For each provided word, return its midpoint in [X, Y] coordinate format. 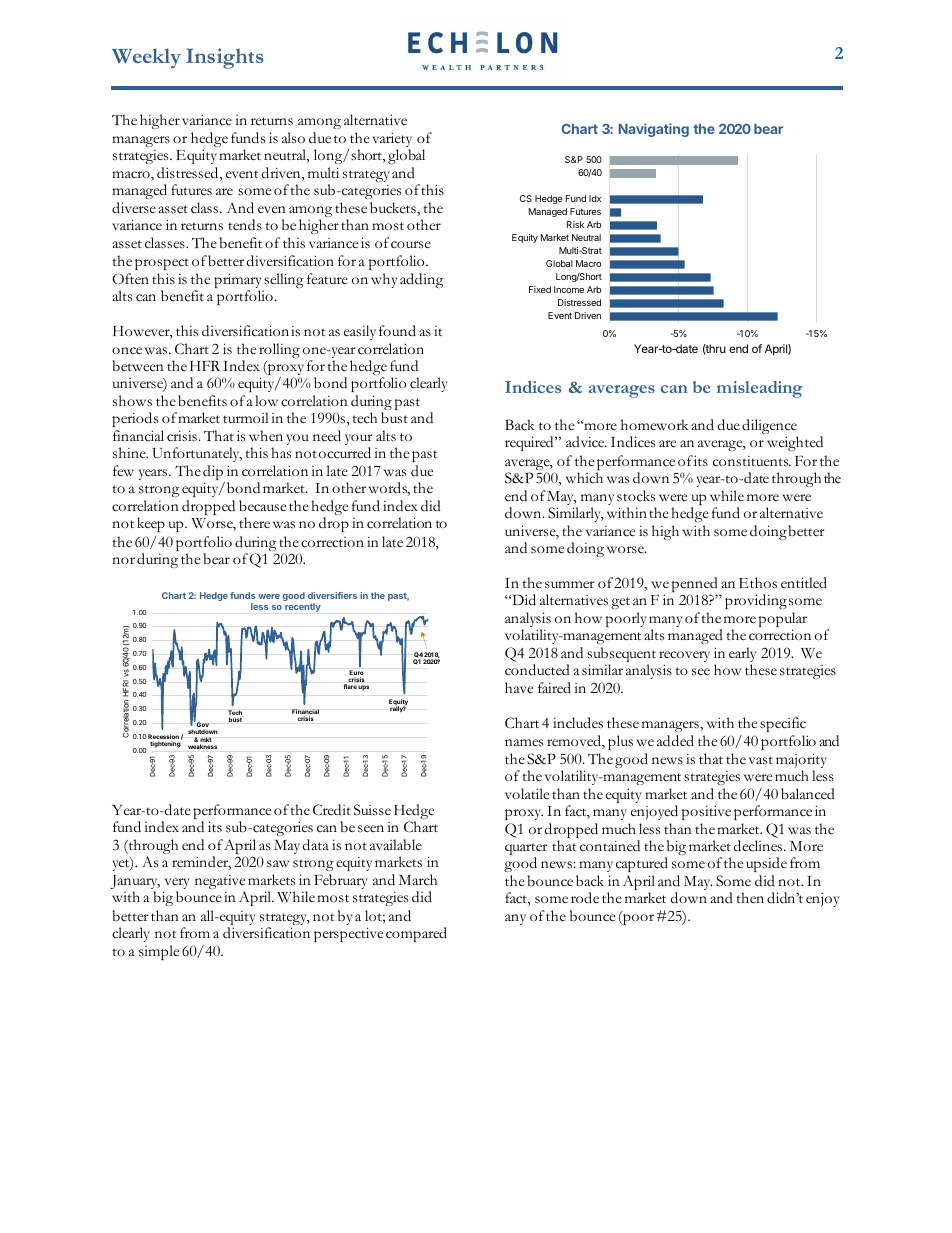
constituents [752, 461]
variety [392, 141]
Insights [225, 58]
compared [416, 934]
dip [214, 474]
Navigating [653, 130]
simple [159, 952]
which [584, 478]
